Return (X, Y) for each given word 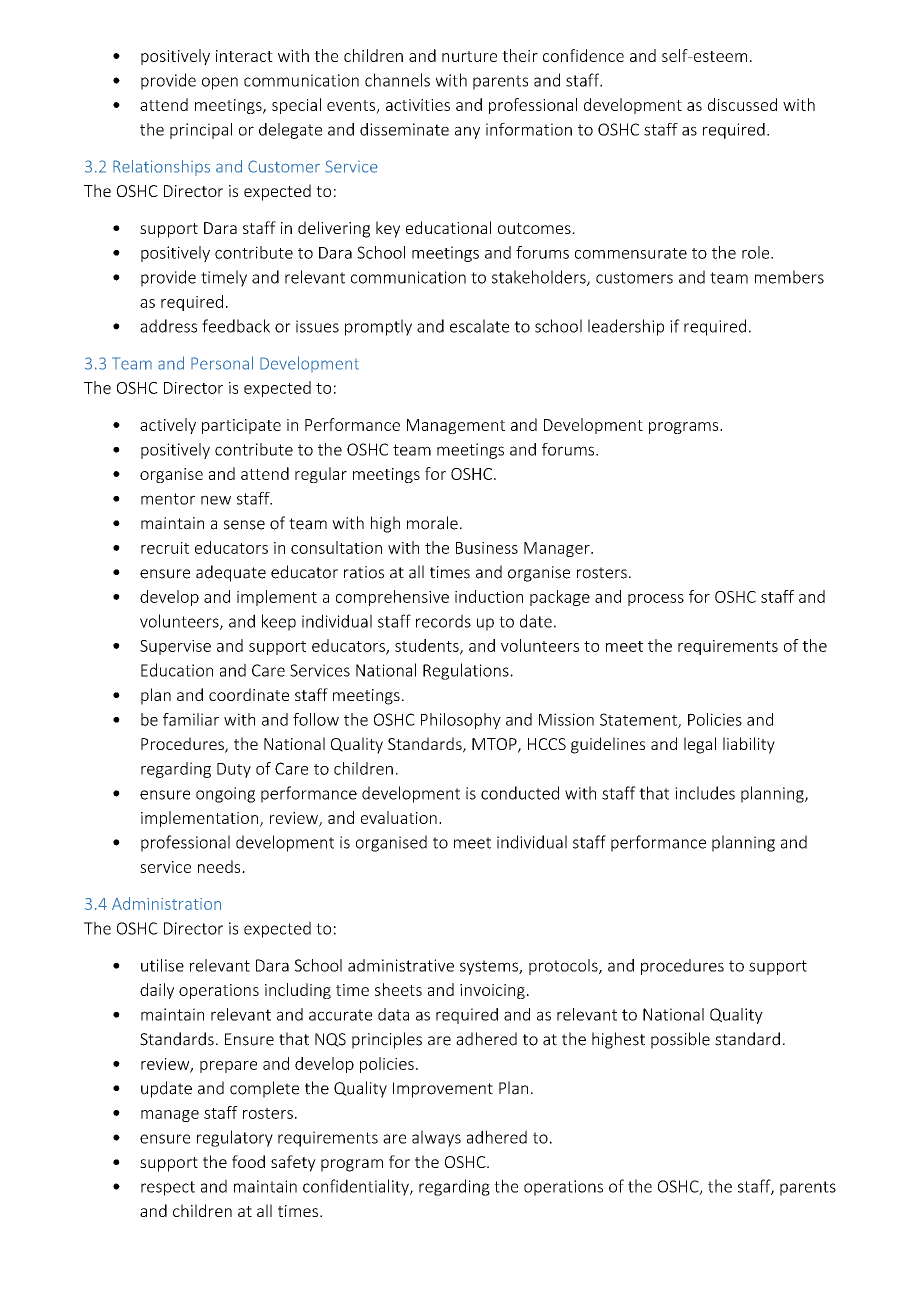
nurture (469, 56)
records (443, 621)
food (248, 1161)
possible (680, 1040)
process (656, 600)
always (436, 1138)
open (220, 83)
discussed (742, 104)
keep (279, 622)
